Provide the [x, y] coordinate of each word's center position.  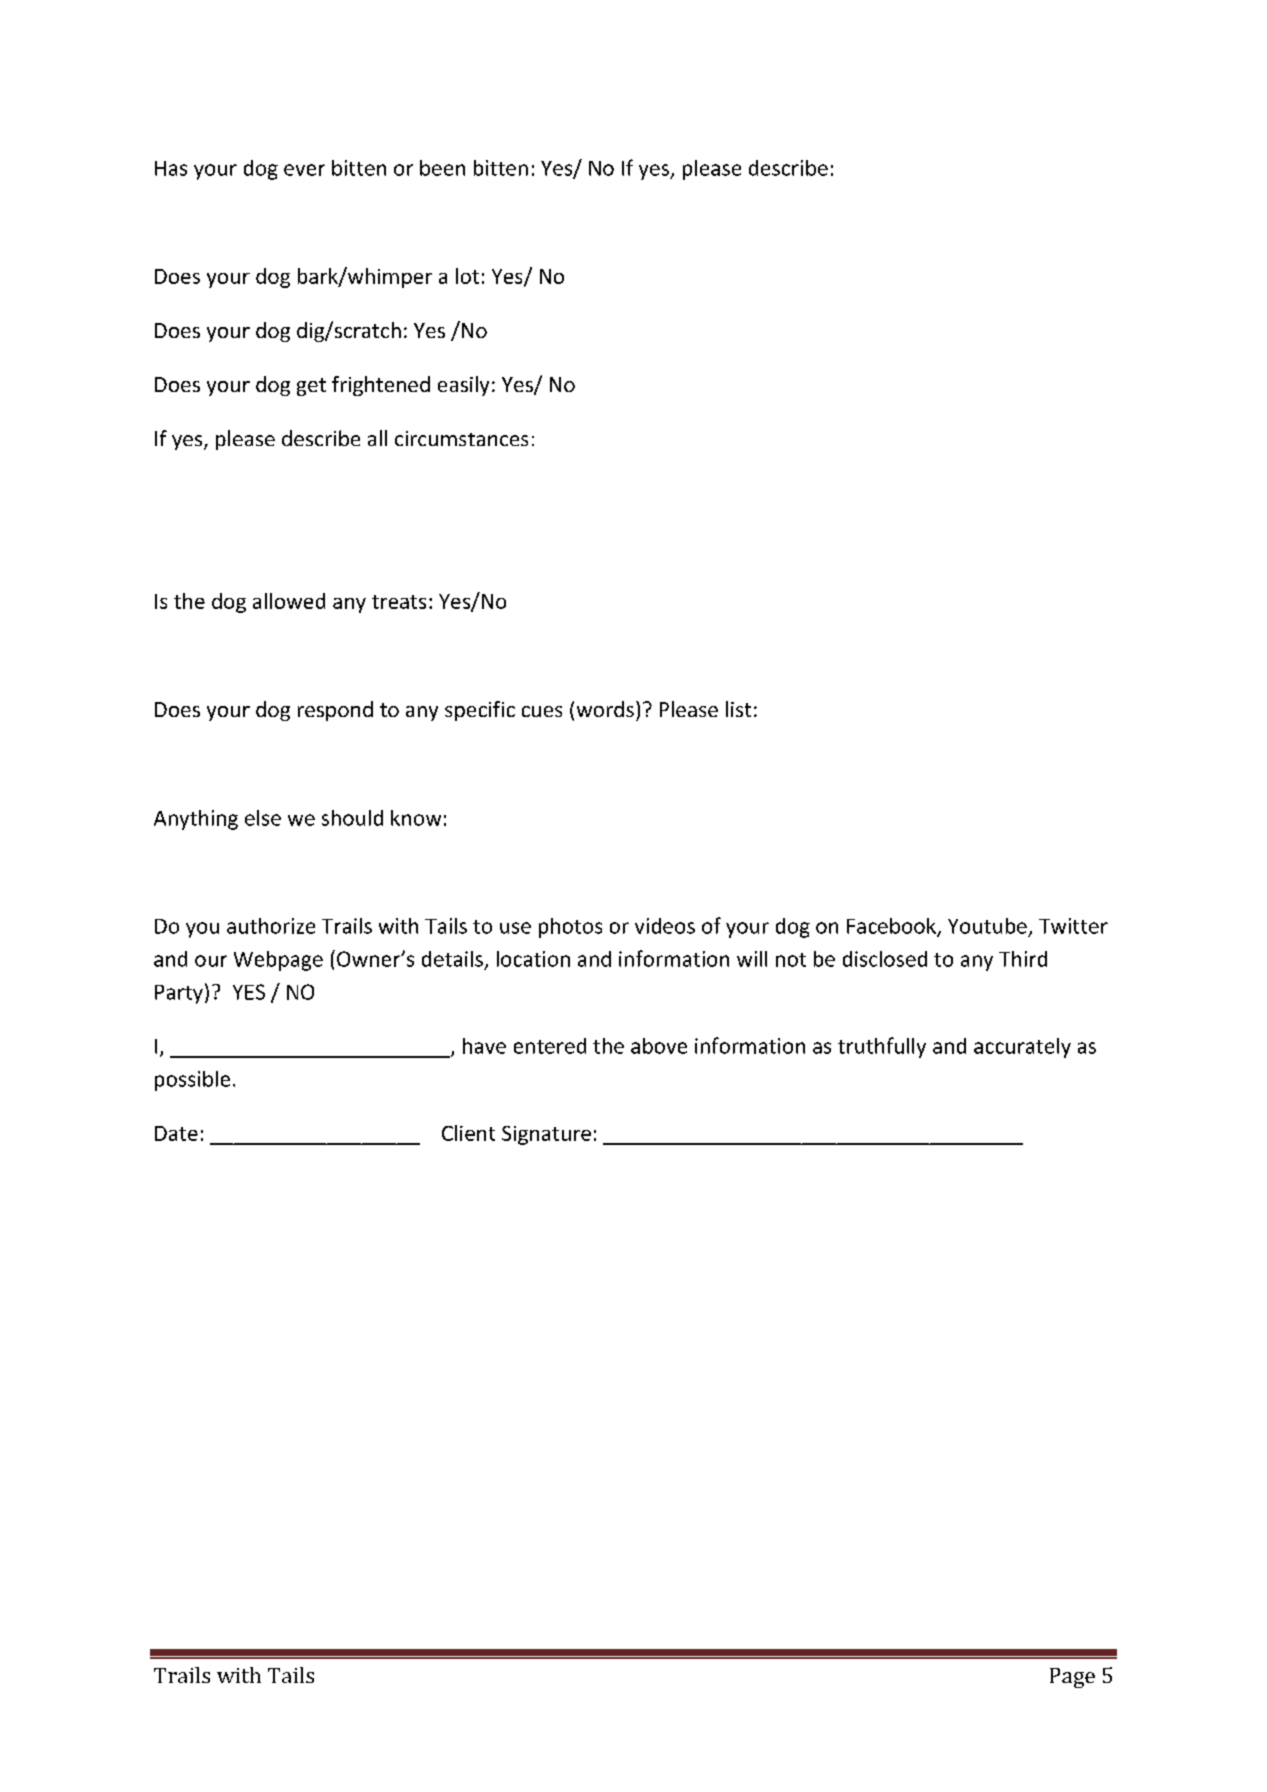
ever [304, 170]
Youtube [987, 926]
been [442, 168]
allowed [289, 601]
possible [192, 1081]
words [605, 709]
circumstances [461, 438]
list [738, 709]
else [263, 818]
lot [467, 276]
